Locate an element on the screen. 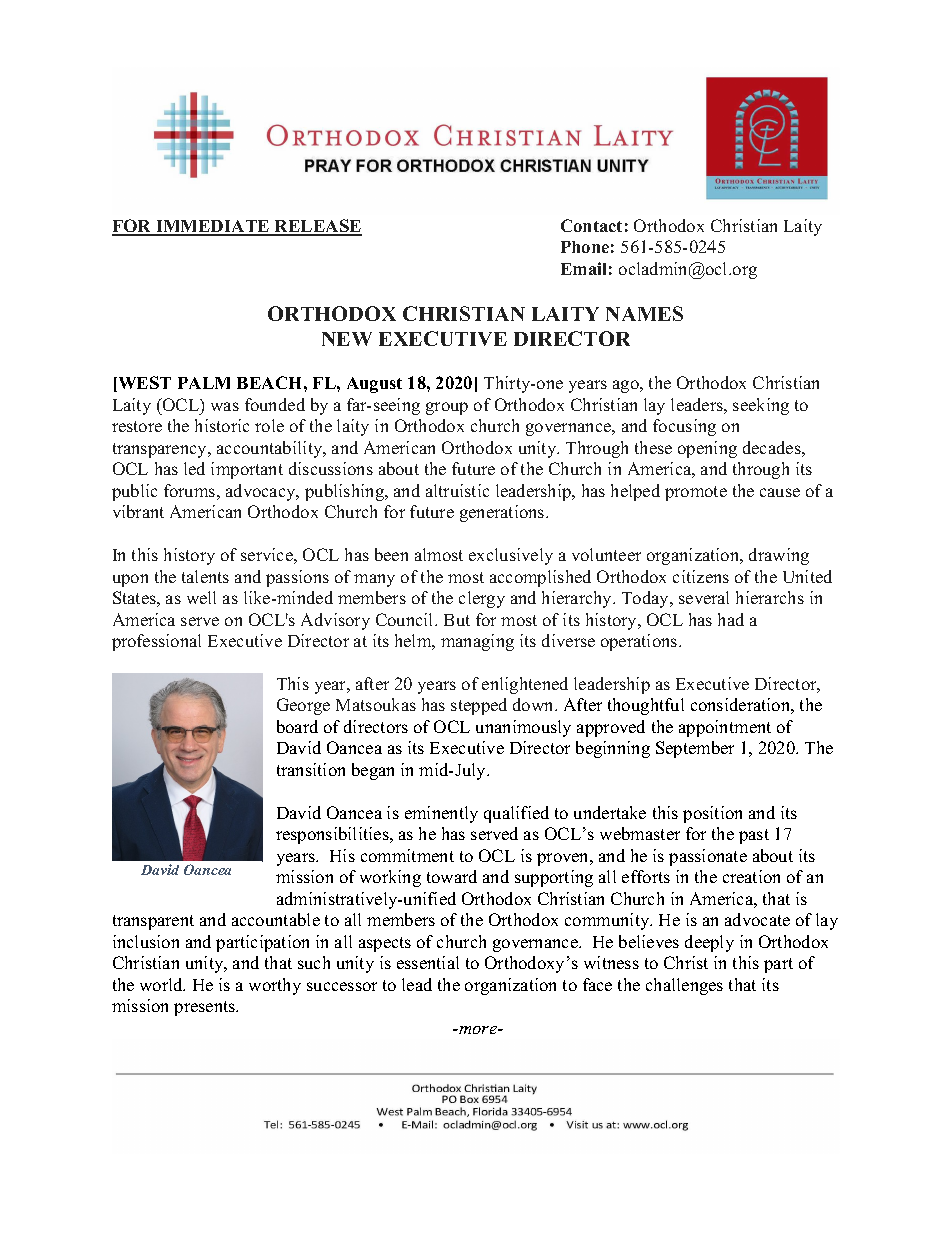  Contact is located at coordinates (591, 225).
